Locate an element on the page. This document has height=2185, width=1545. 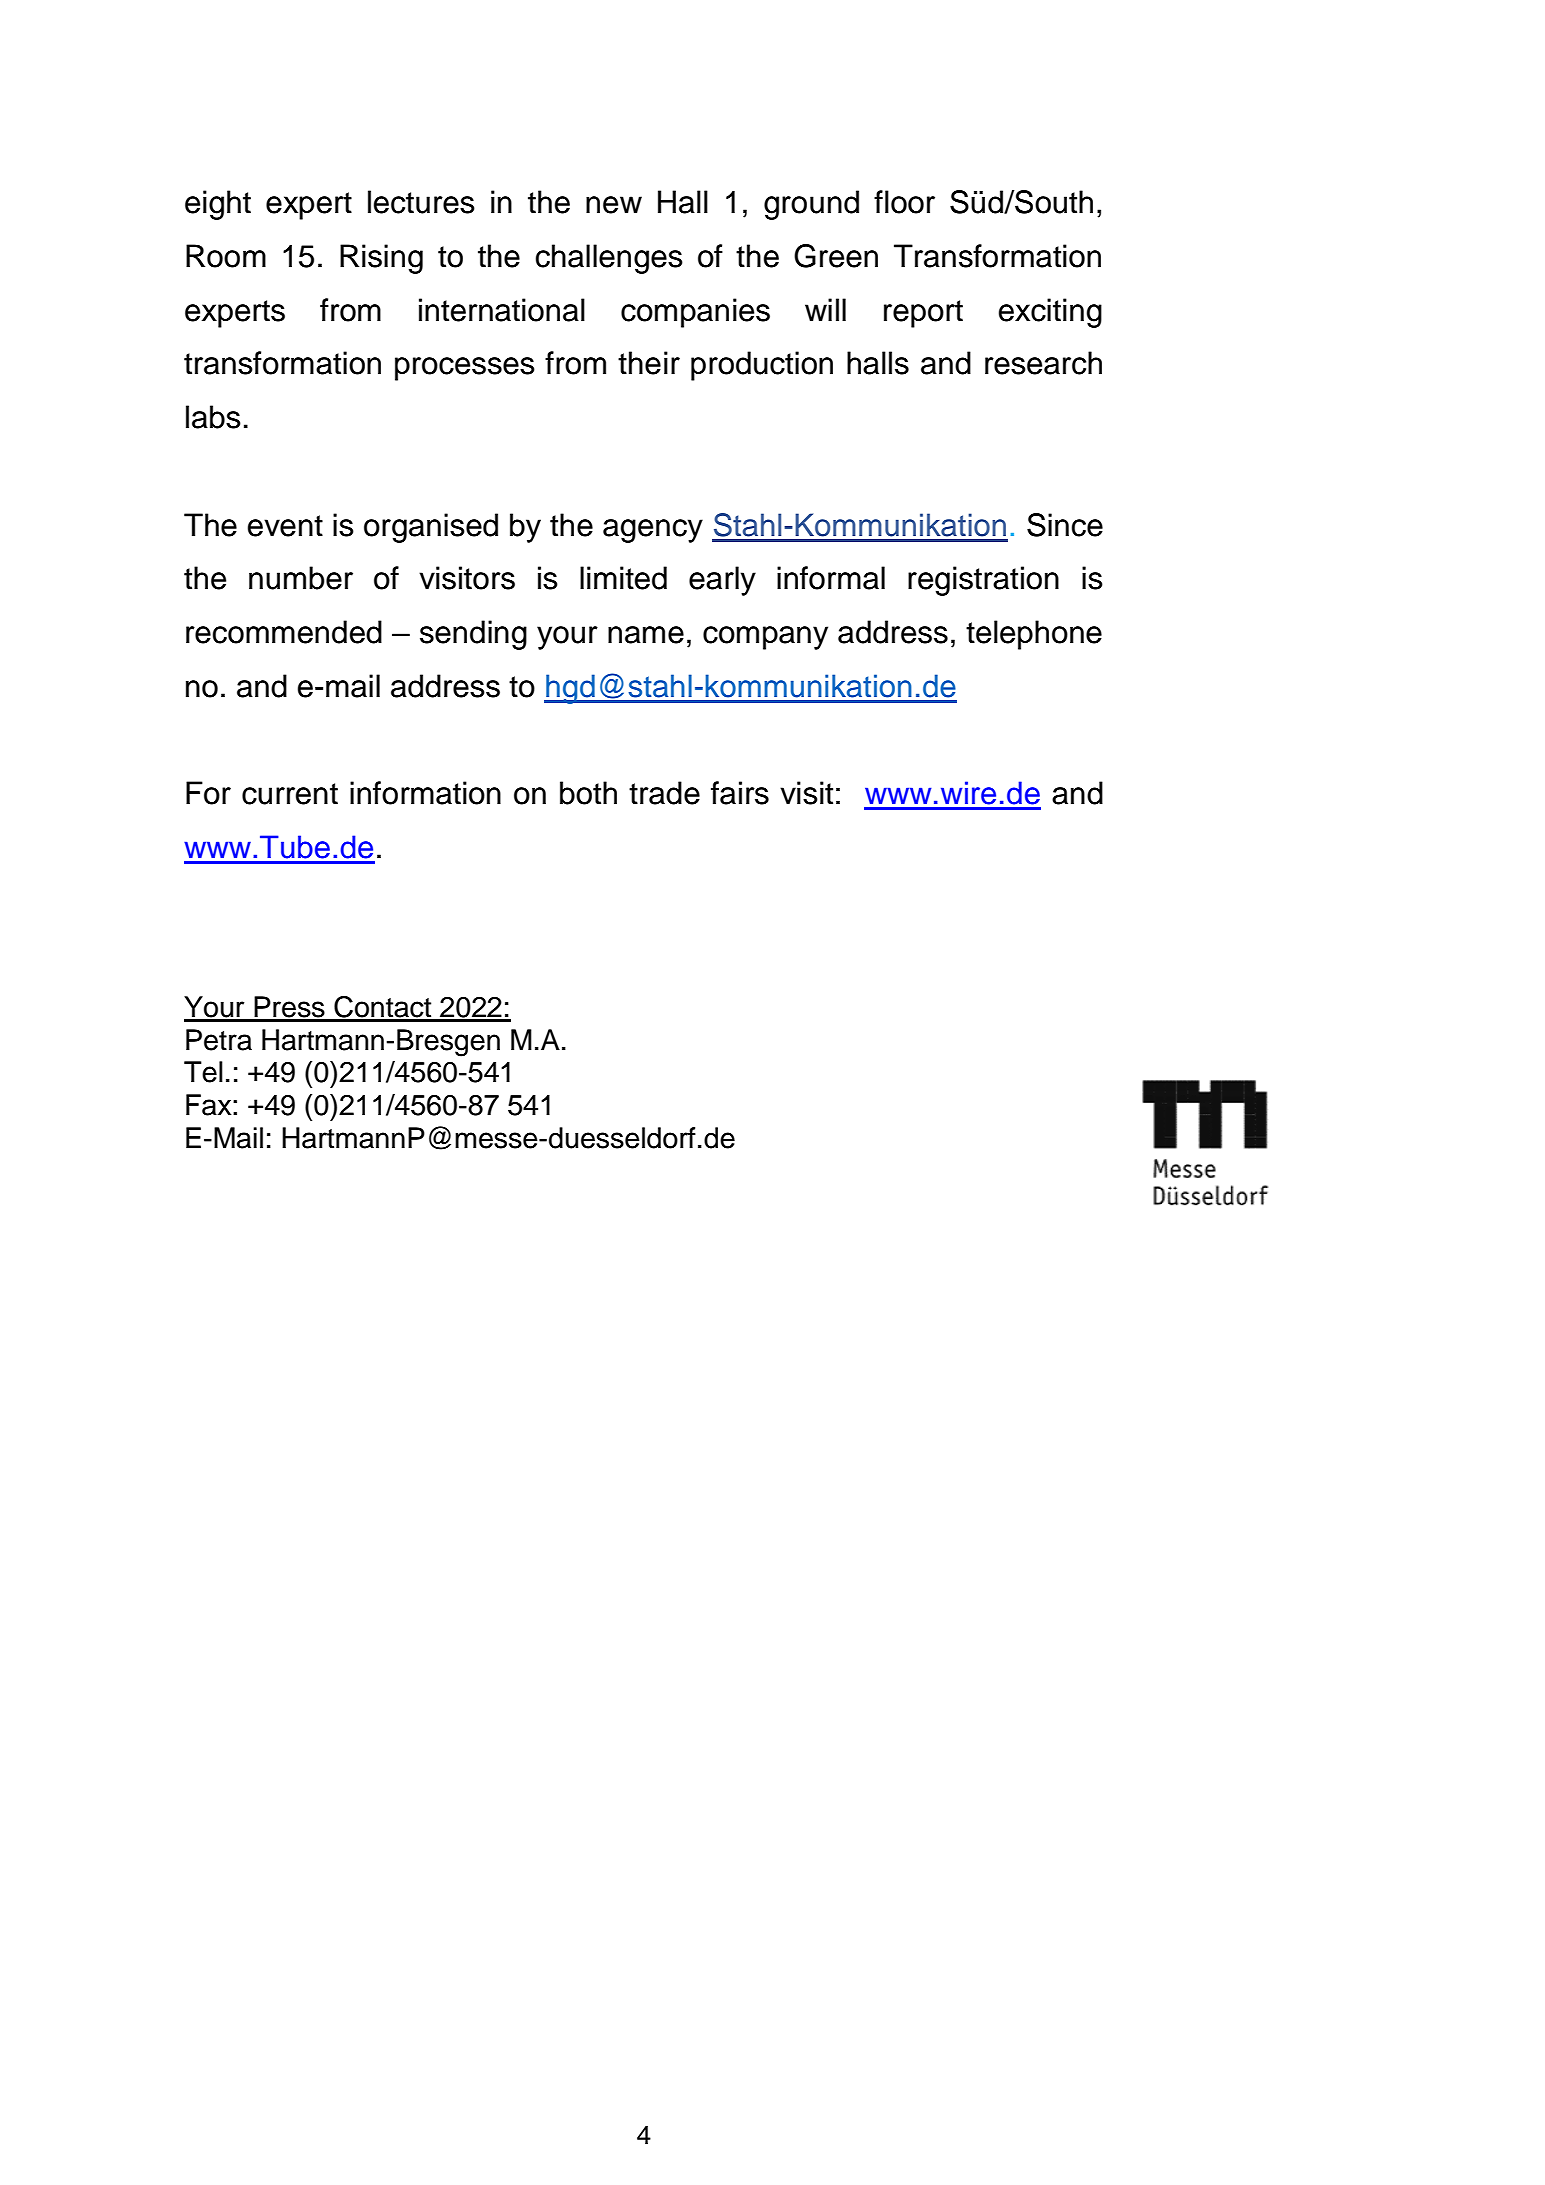
new is located at coordinates (614, 205).
